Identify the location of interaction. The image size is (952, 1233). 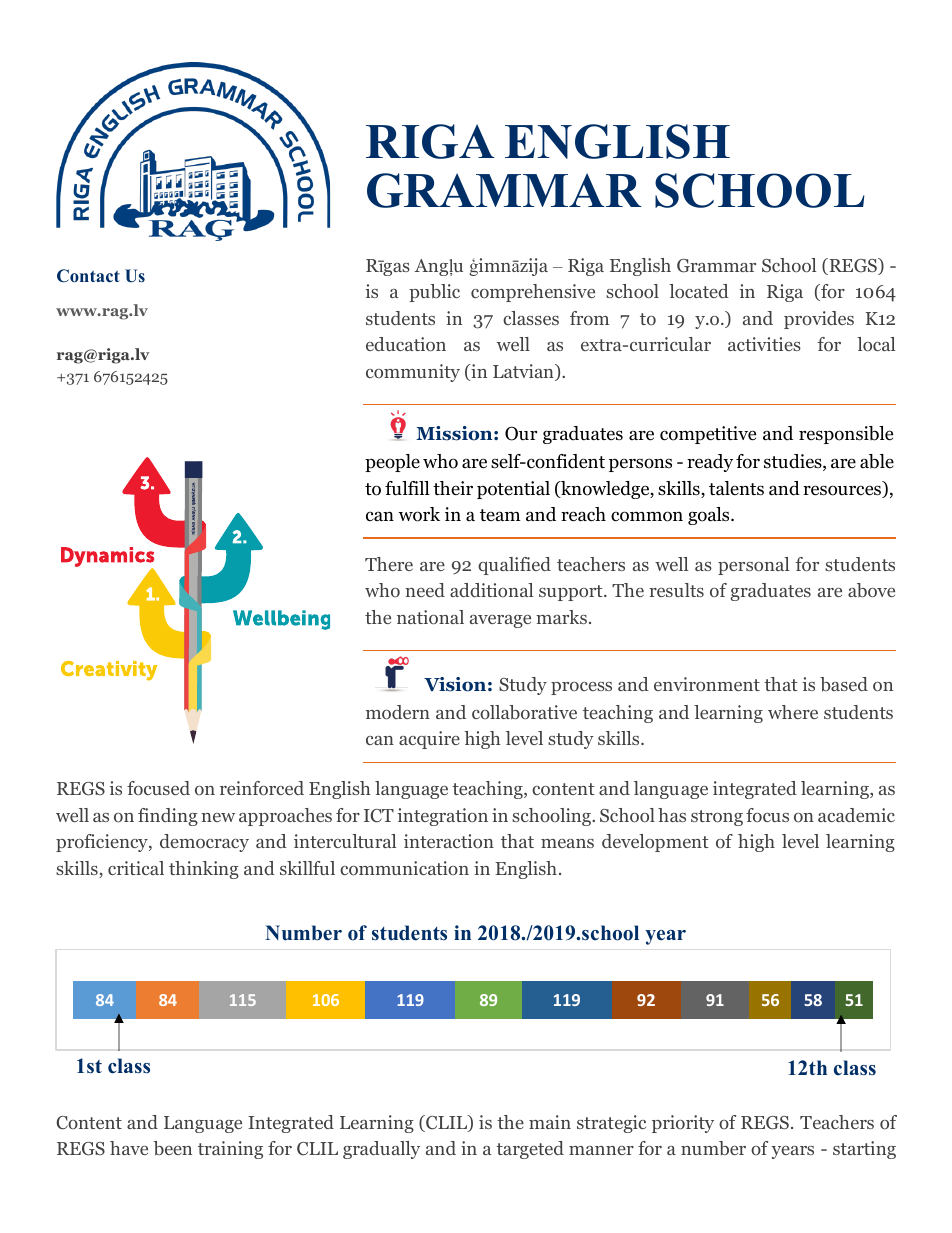
(449, 841).
